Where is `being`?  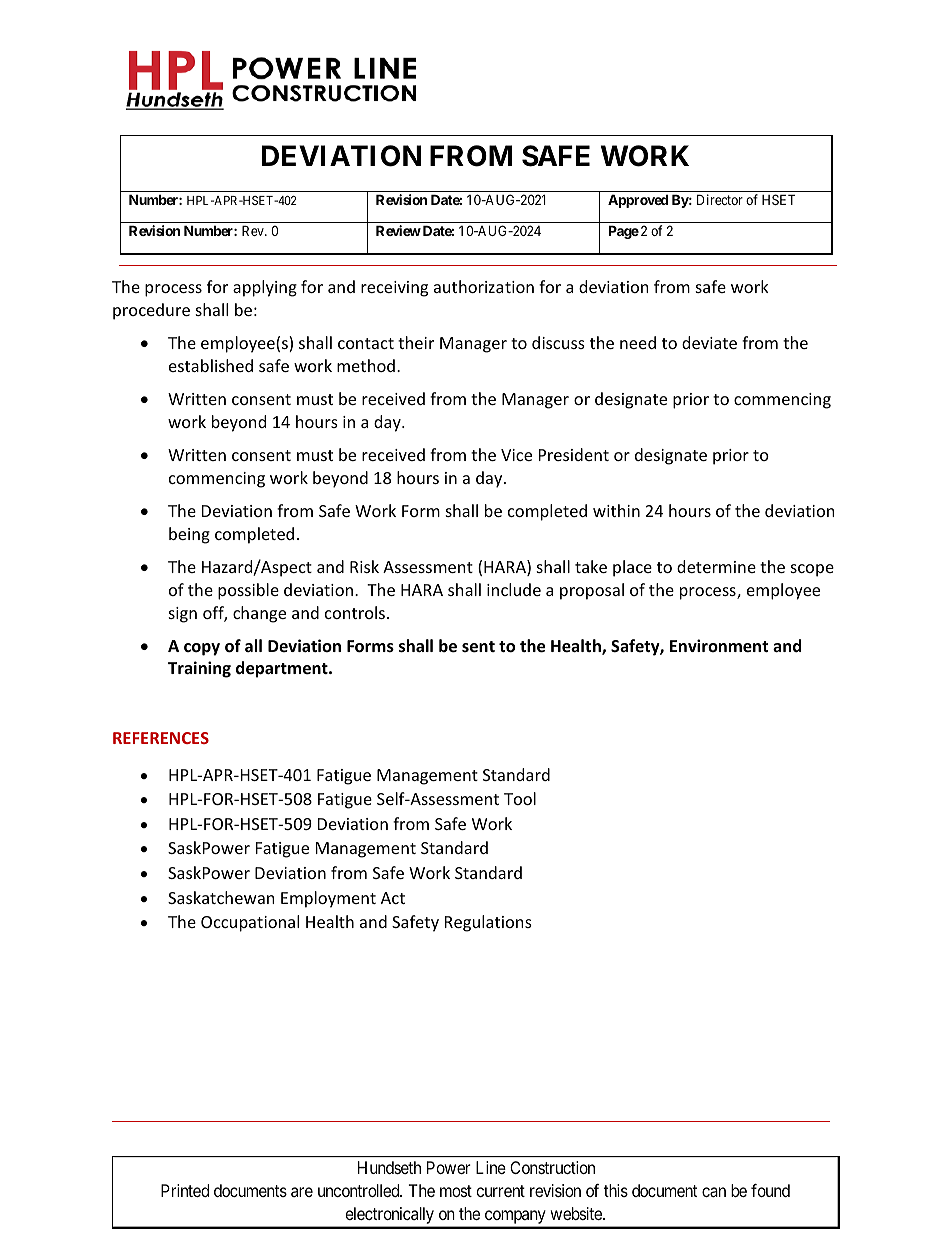 being is located at coordinates (189, 535).
